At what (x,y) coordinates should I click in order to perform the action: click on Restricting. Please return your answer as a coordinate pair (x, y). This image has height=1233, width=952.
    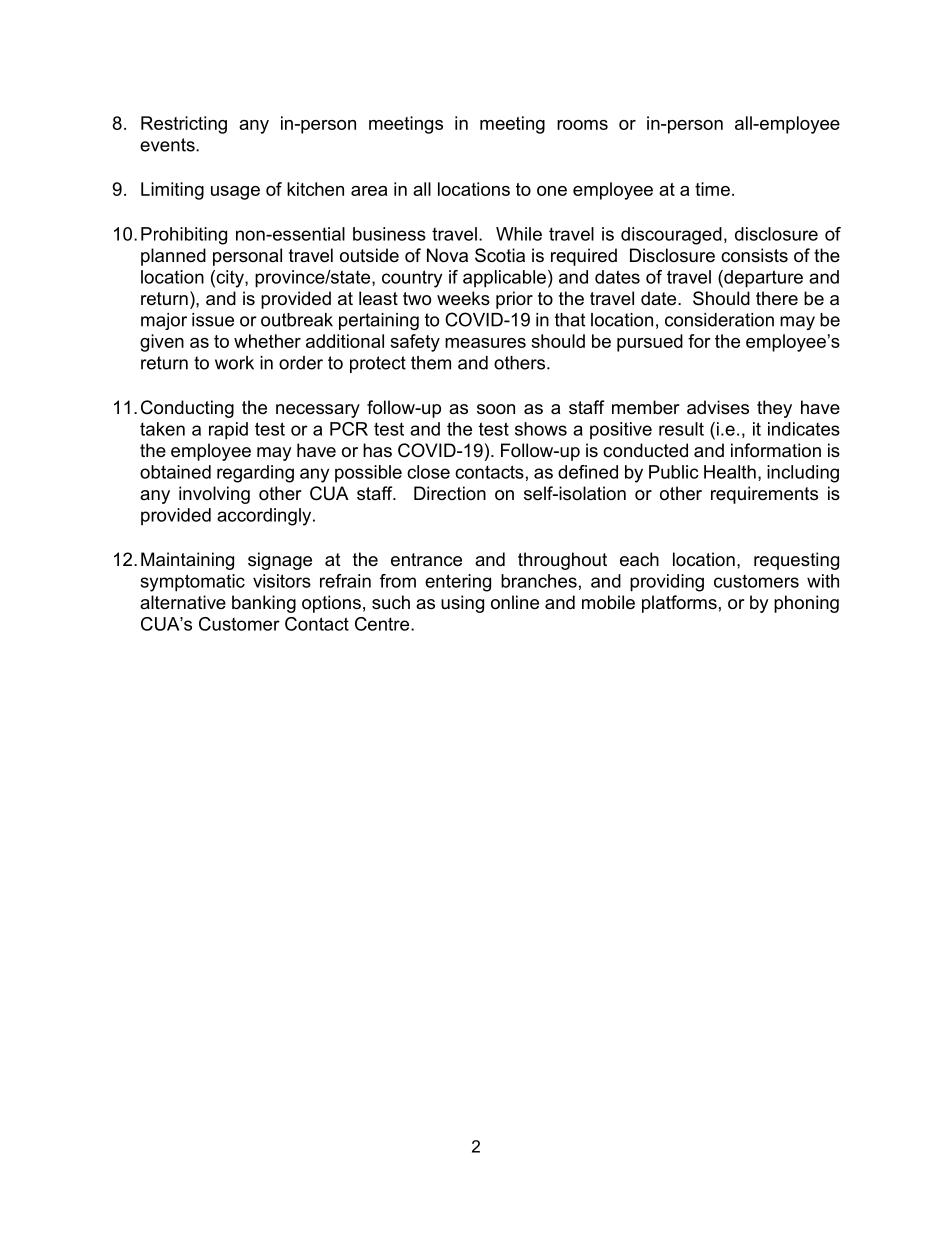
    Looking at the image, I should click on (184, 125).
